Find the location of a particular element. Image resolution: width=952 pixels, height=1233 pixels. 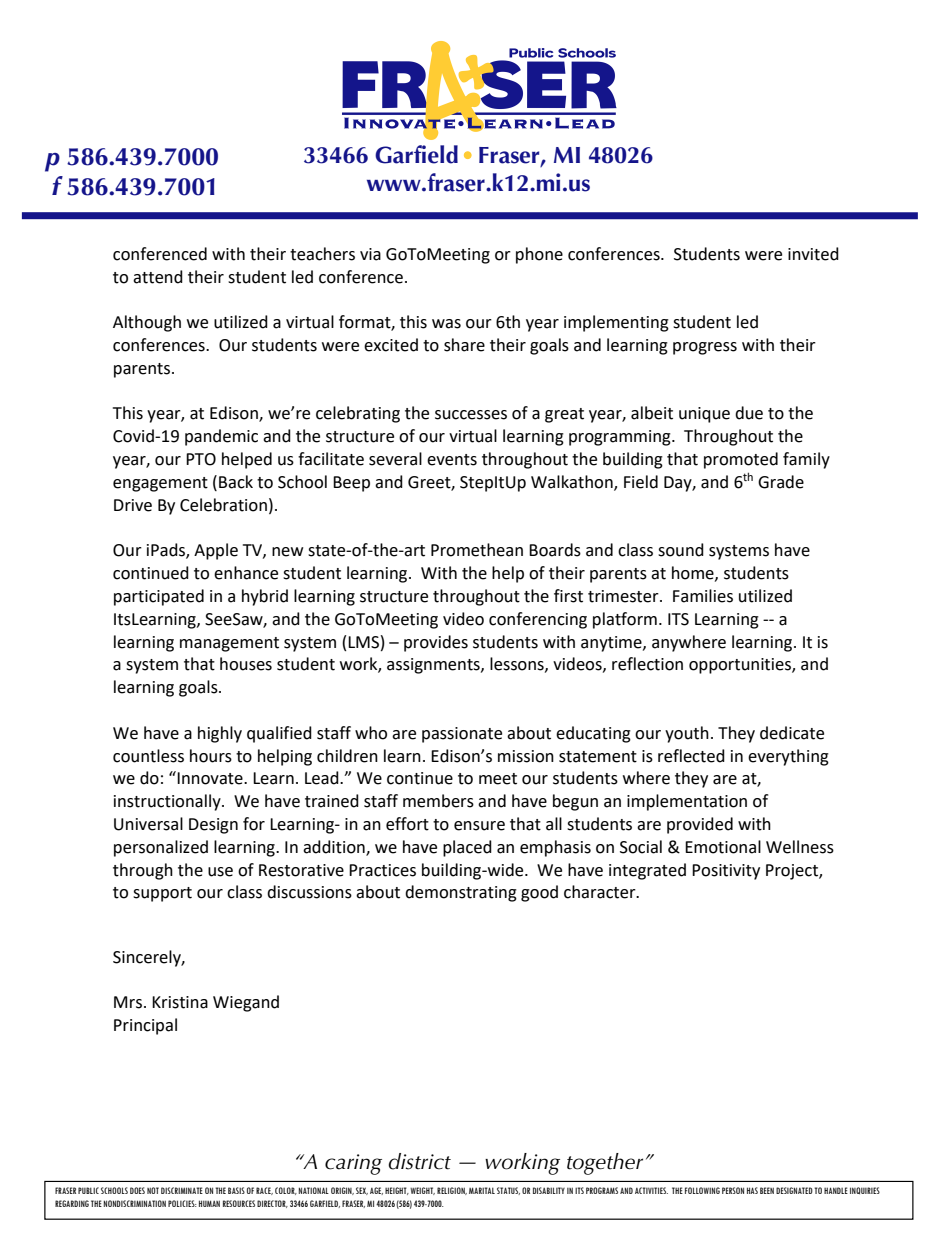

MARITAL is located at coordinates (482, 1190).
